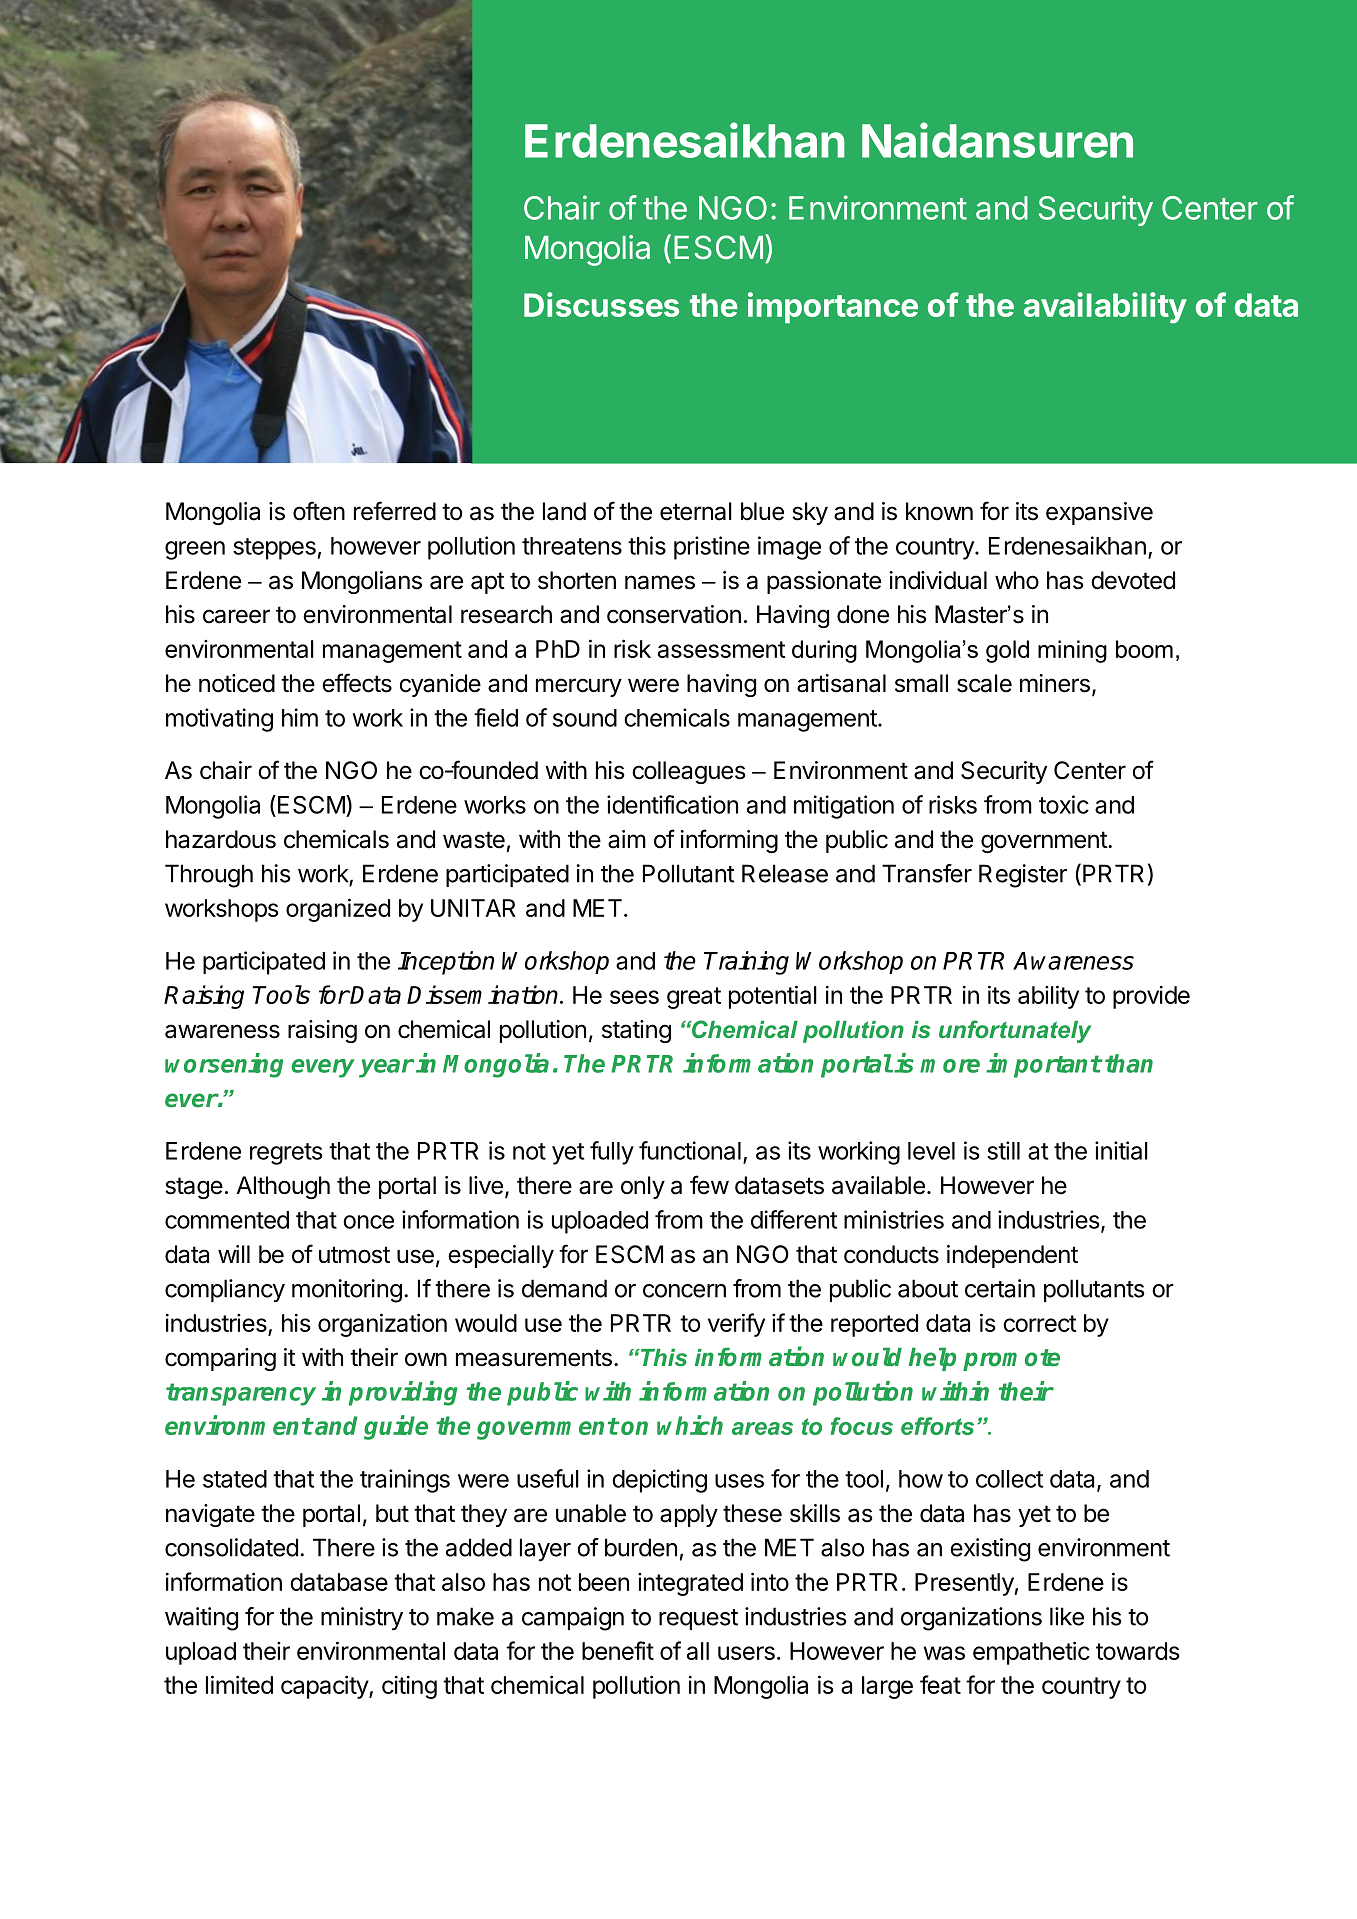 The height and width of the image is (1919, 1357). What do you see at coordinates (319, 511) in the image?
I see `often` at bounding box center [319, 511].
